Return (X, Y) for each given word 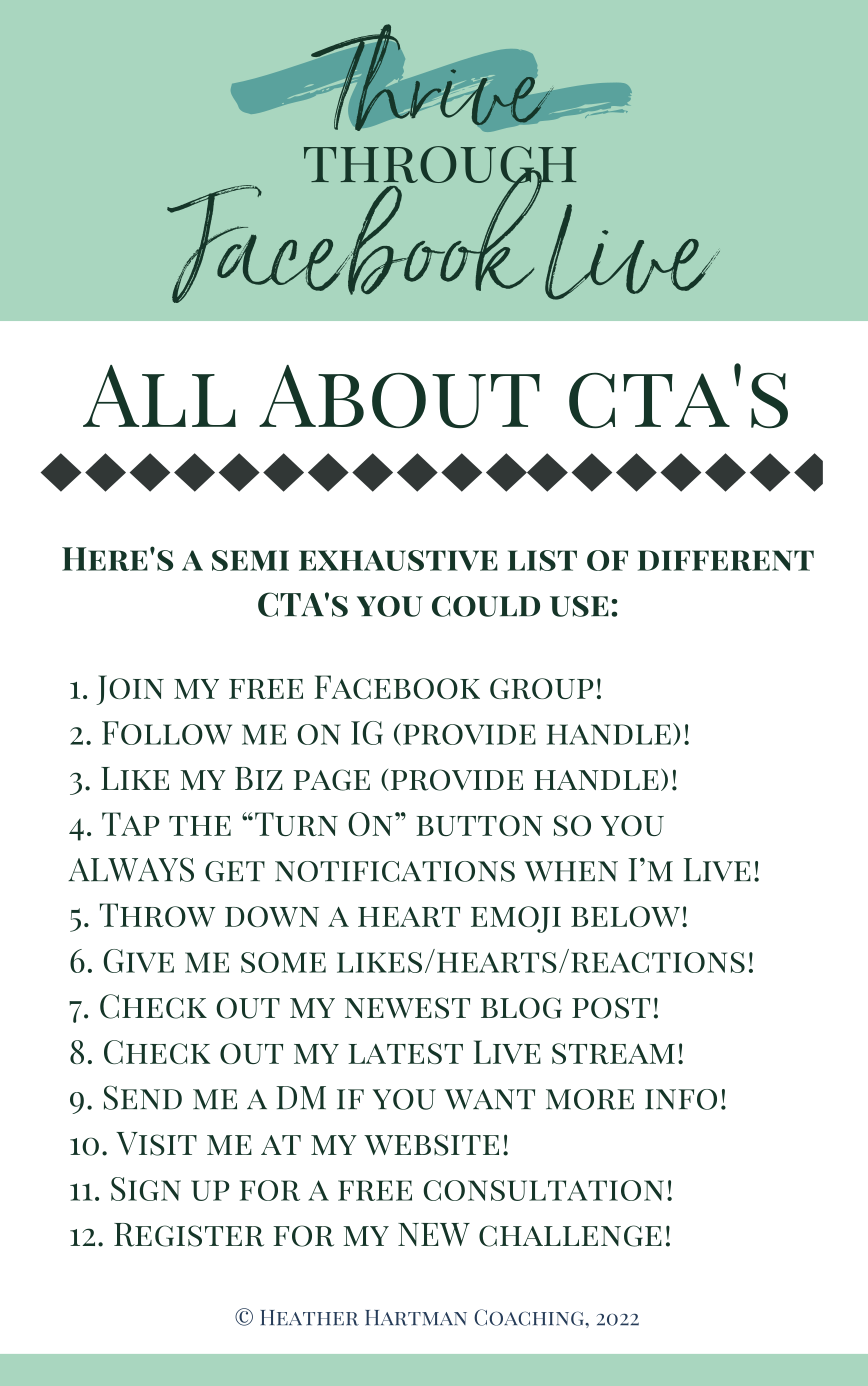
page (331, 780)
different (726, 560)
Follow (167, 733)
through (440, 165)
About (399, 396)
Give (138, 961)
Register (189, 1235)
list (542, 560)
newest (407, 1008)
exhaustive (398, 560)
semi (250, 560)
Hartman (416, 1318)
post (611, 1008)
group (542, 688)
